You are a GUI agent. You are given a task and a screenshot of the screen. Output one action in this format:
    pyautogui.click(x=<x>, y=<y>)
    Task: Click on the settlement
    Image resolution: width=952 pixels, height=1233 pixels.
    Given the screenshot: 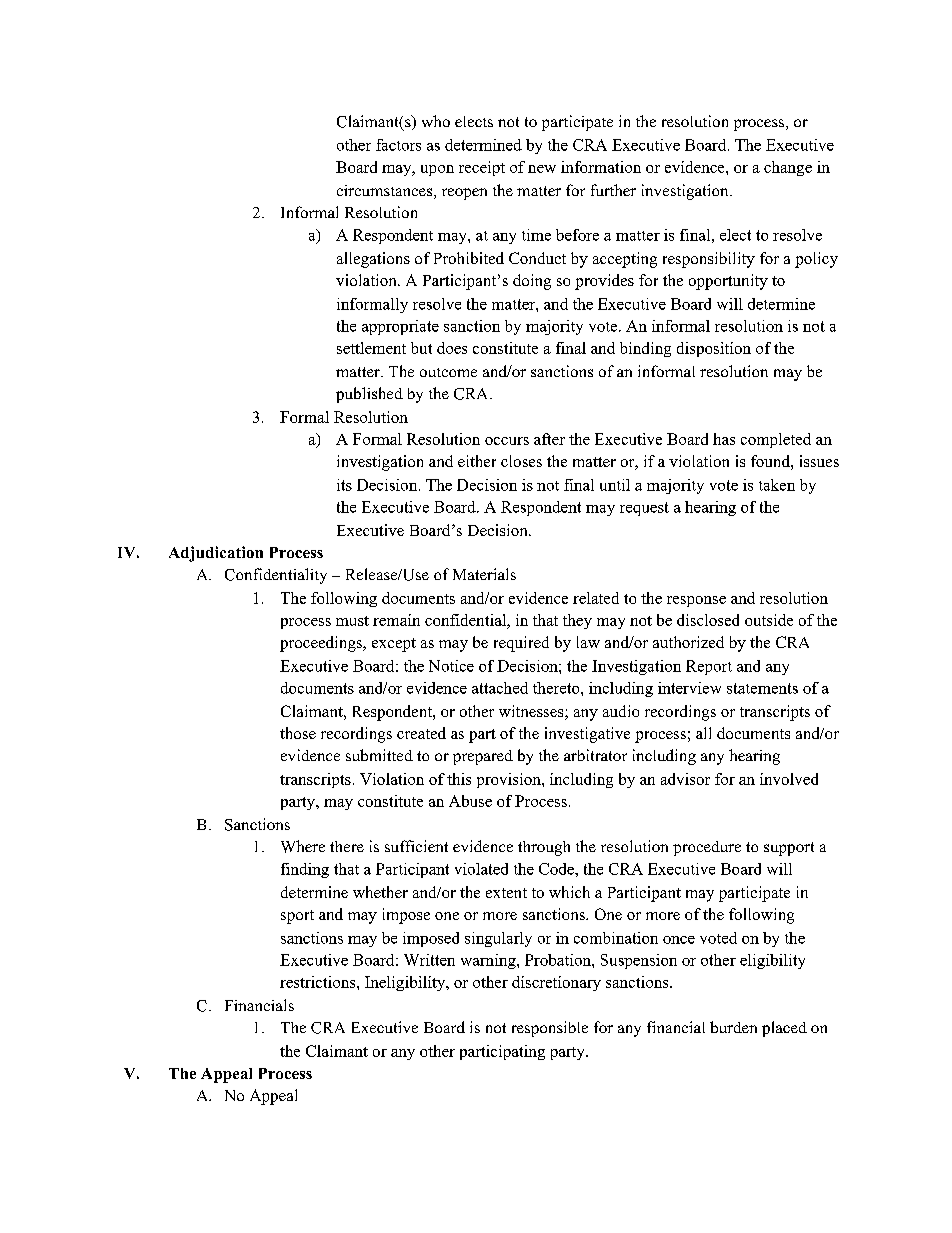 What is the action you would take?
    pyautogui.click(x=371, y=348)
